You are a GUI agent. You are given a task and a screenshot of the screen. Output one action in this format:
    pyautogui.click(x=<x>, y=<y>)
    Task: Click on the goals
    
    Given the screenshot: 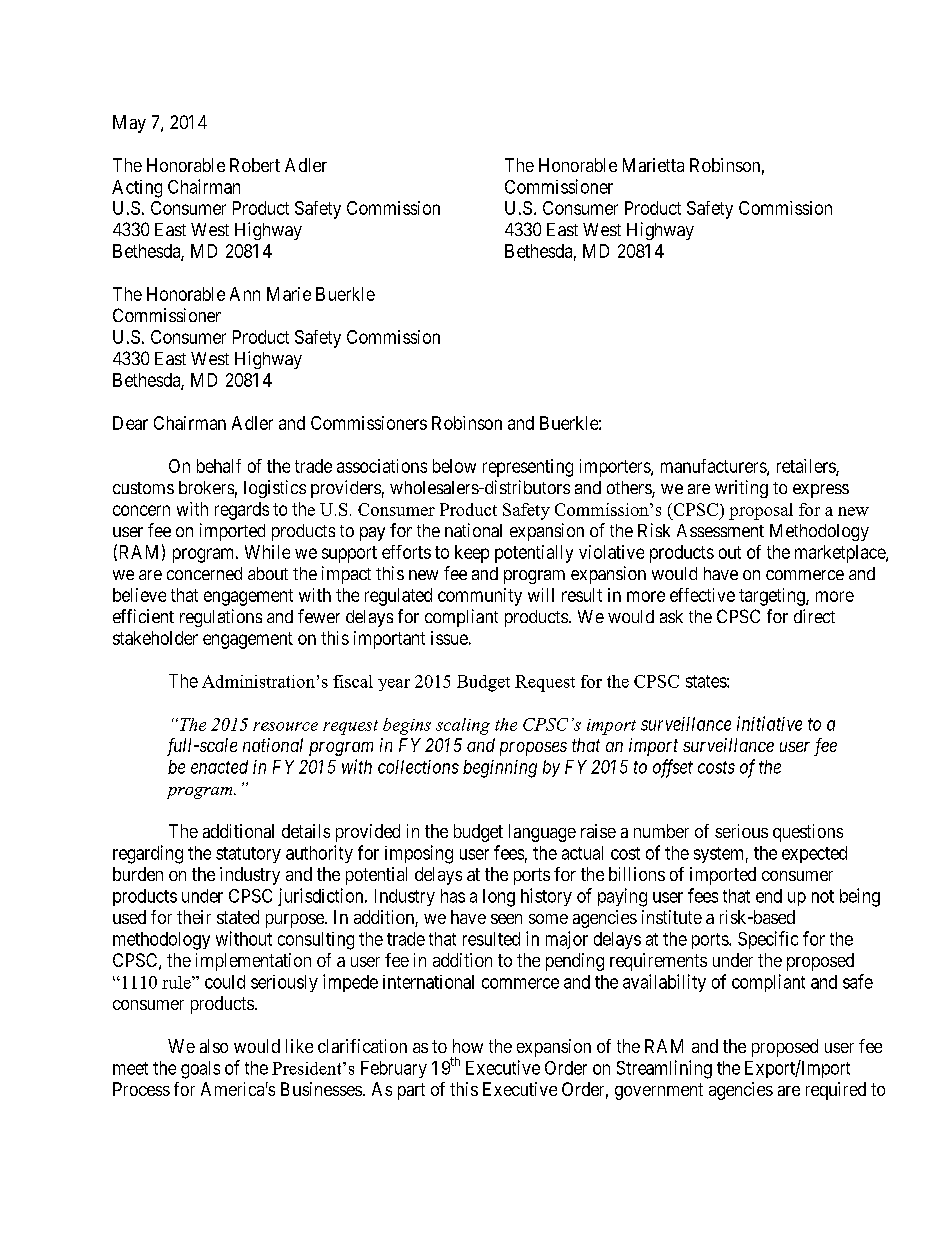 What is the action you would take?
    pyautogui.click(x=200, y=1070)
